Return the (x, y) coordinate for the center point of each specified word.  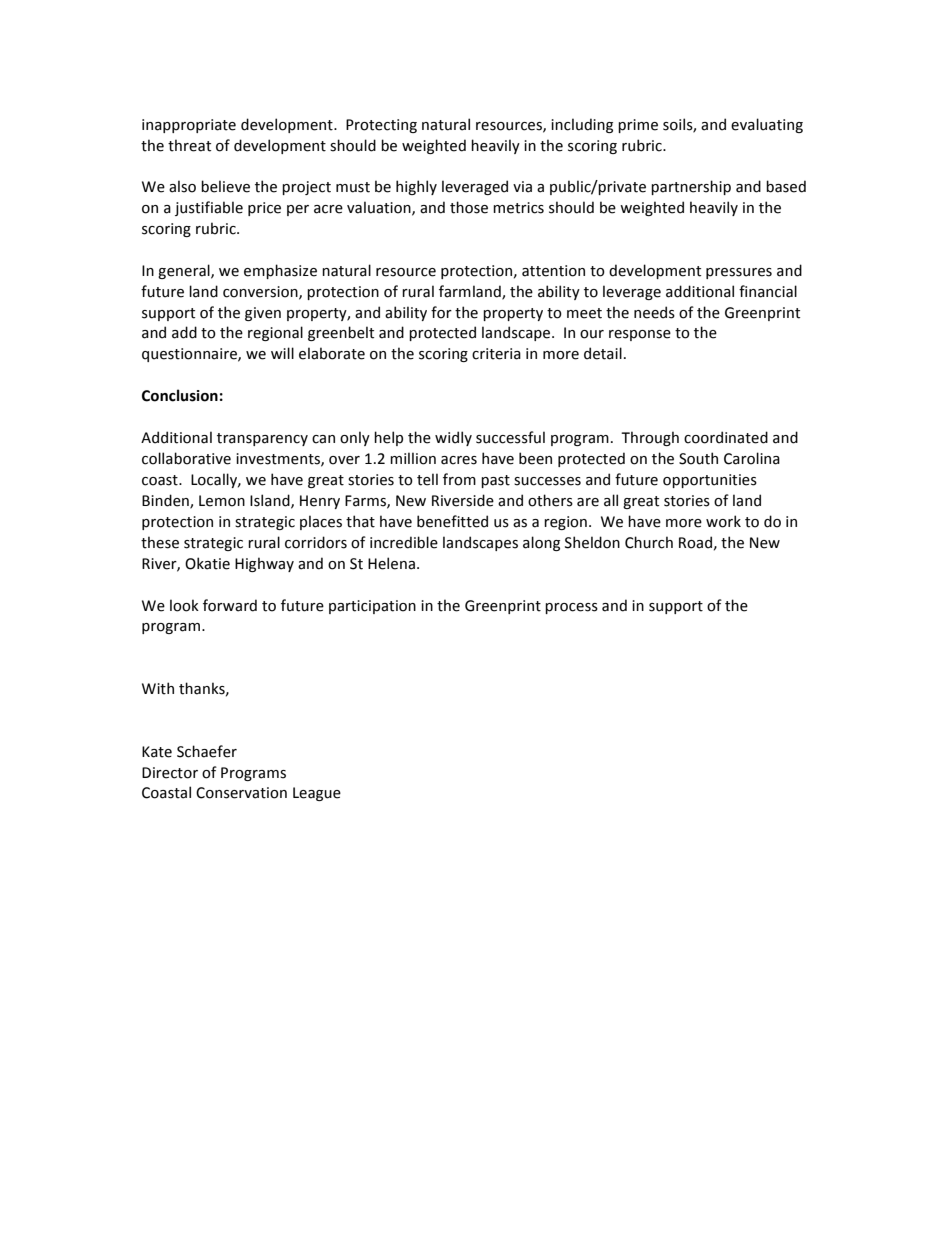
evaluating (767, 125)
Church (649, 542)
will (282, 353)
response (640, 335)
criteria (496, 354)
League (317, 794)
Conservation (241, 793)
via (522, 187)
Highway (264, 564)
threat (189, 145)
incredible (404, 542)
